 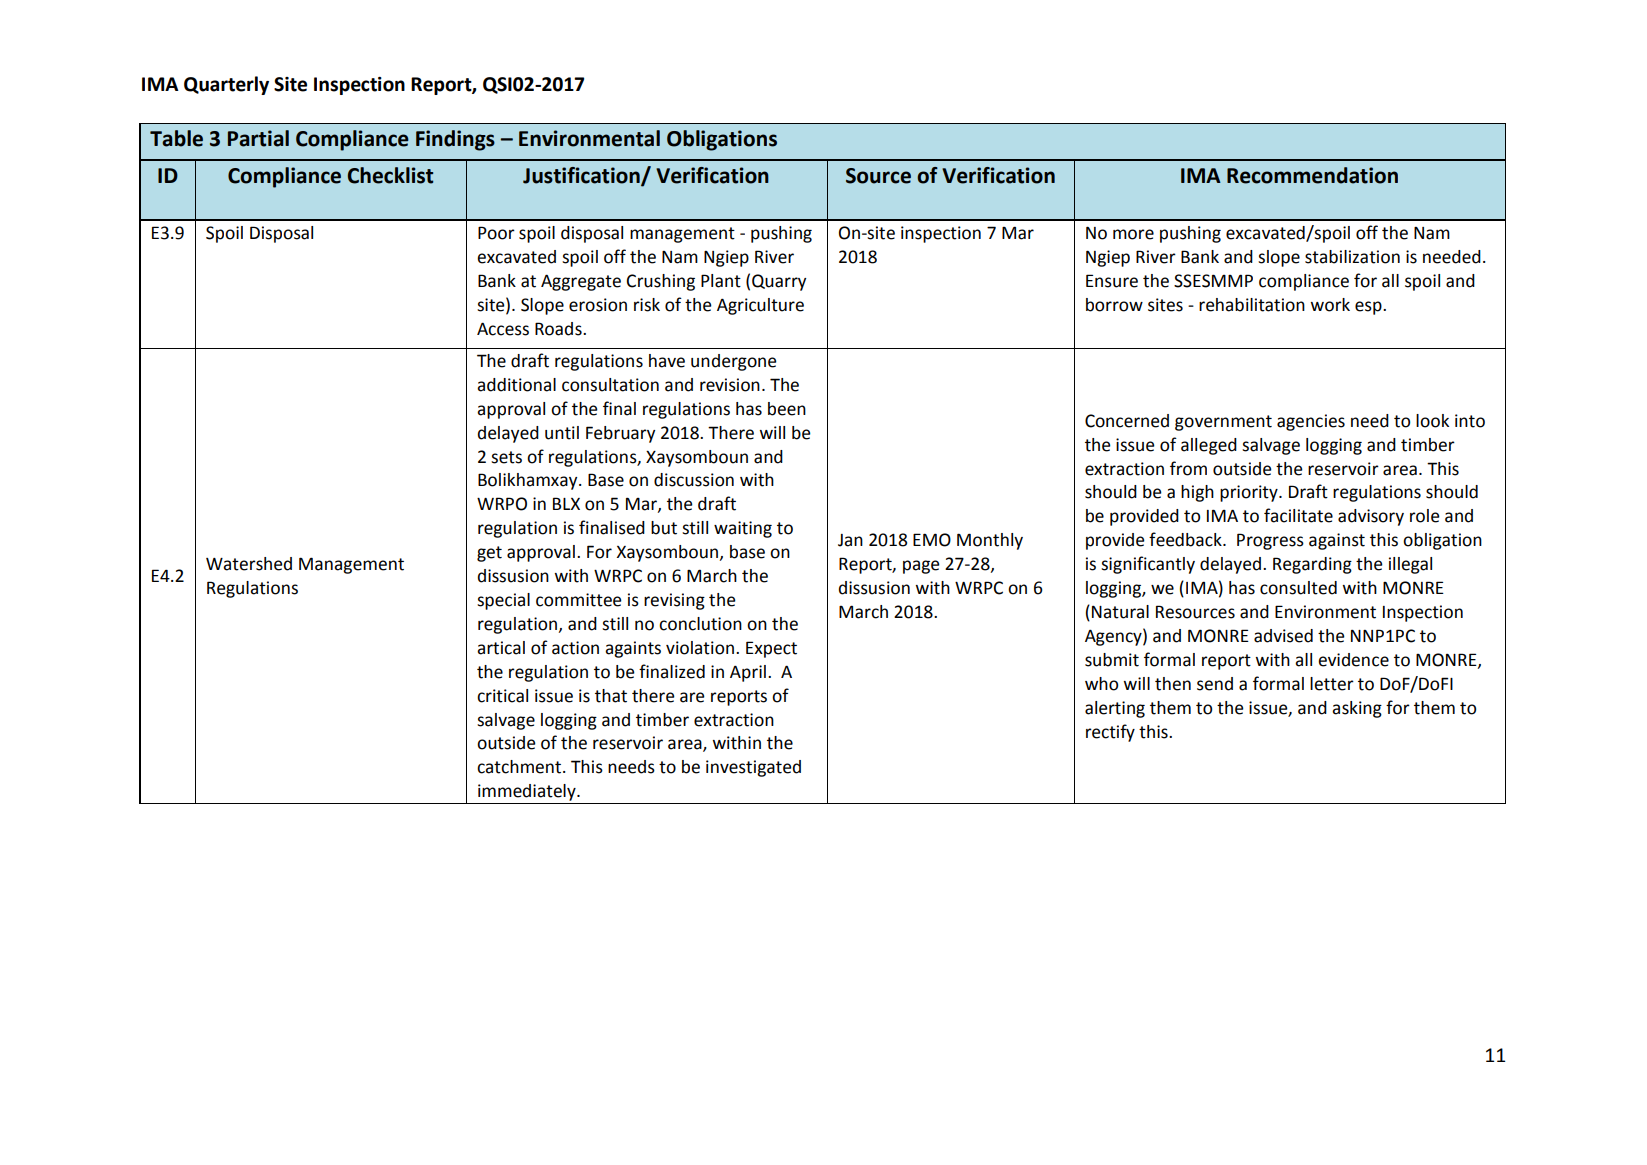 What do you see at coordinates (760, 306) in the screenshot?
I see `Agriculture` at bounding box center [760, 306].
